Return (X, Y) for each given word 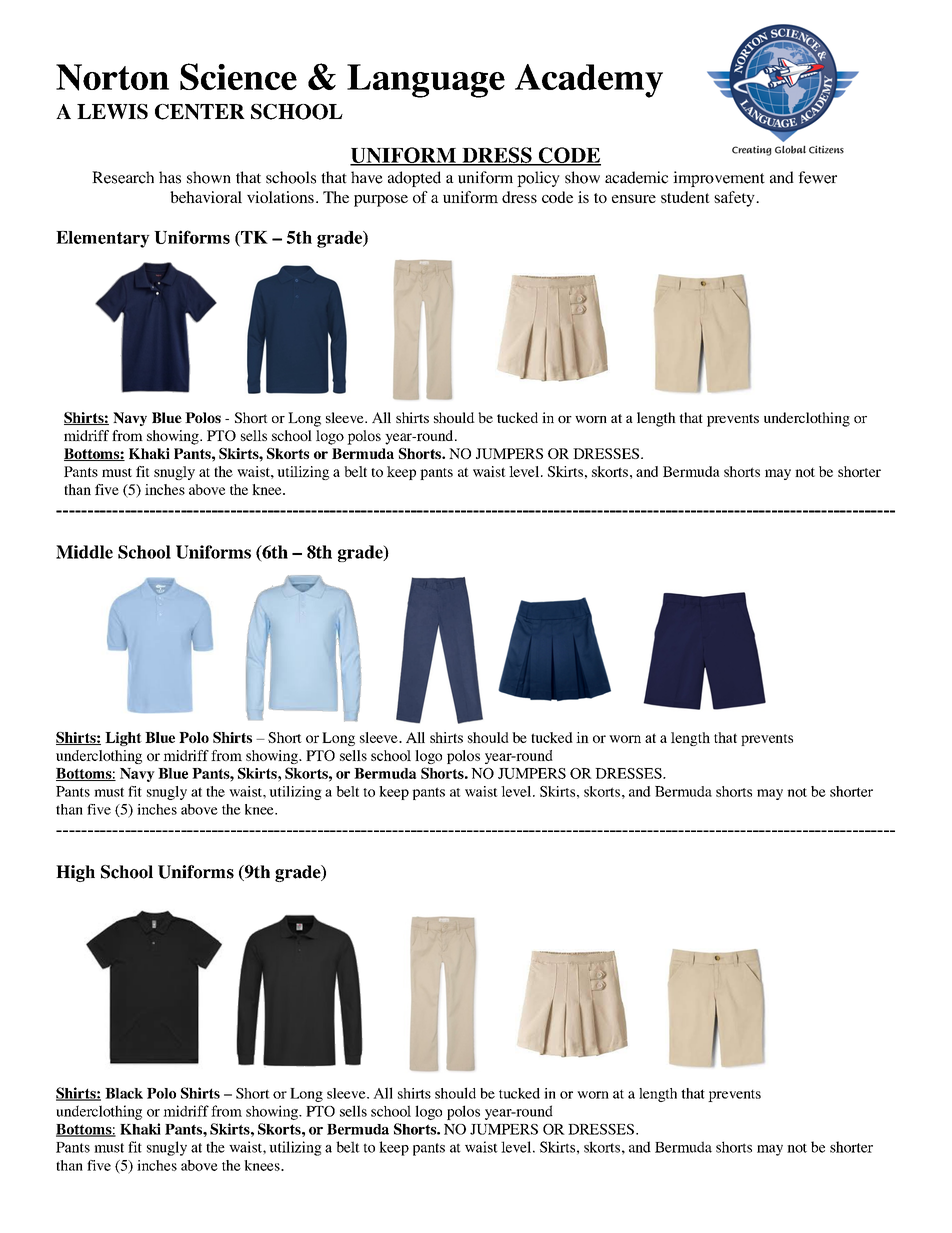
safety (735, 199)
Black (124, 1093)
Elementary (103, 239)
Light (123, 739)
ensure (634, 199)
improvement (719, 179)
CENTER (200, 112)
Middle (84, 552)
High (75, 873)
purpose (381, 201)
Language (426, 81)
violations (280, 197)
